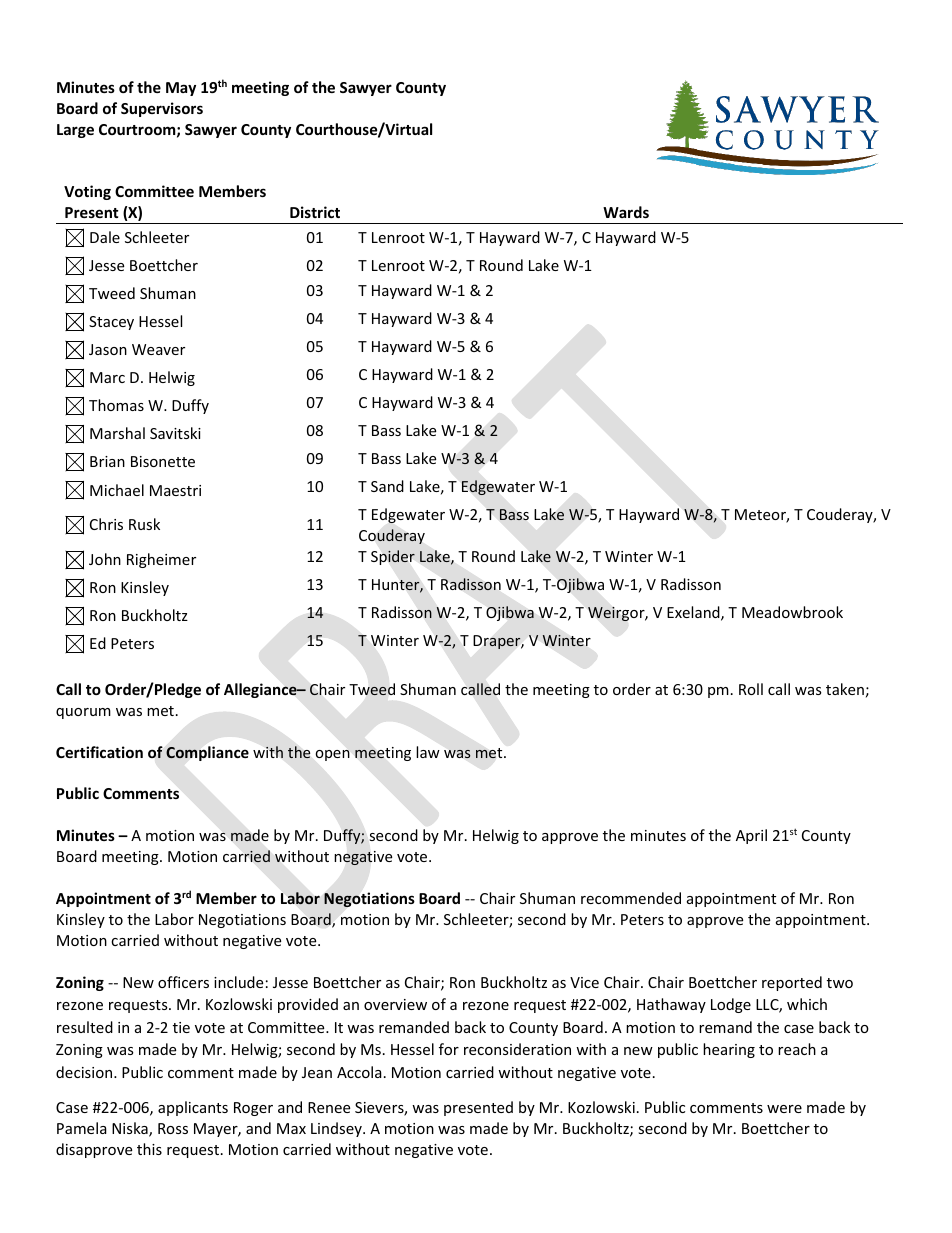 This screenshot has width=952, height=1233. What do you see at coordinates (631, 898) in the screenshot?
I see `recommended` at bounding box center [631, 898].
